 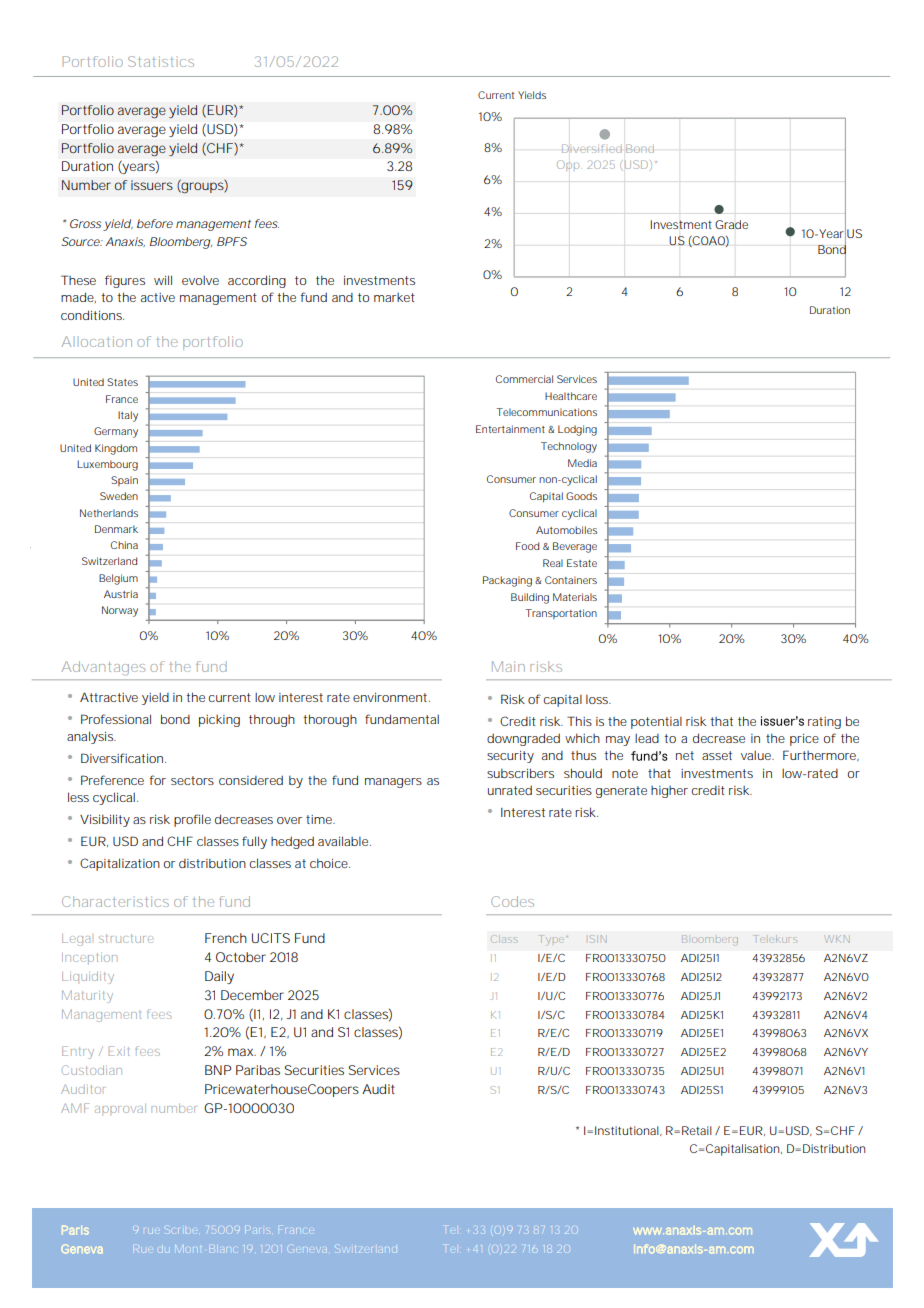 What do you see at coordinates (524, 379) in the document?
I see `Commercial` at bounding box center [524, 379].
